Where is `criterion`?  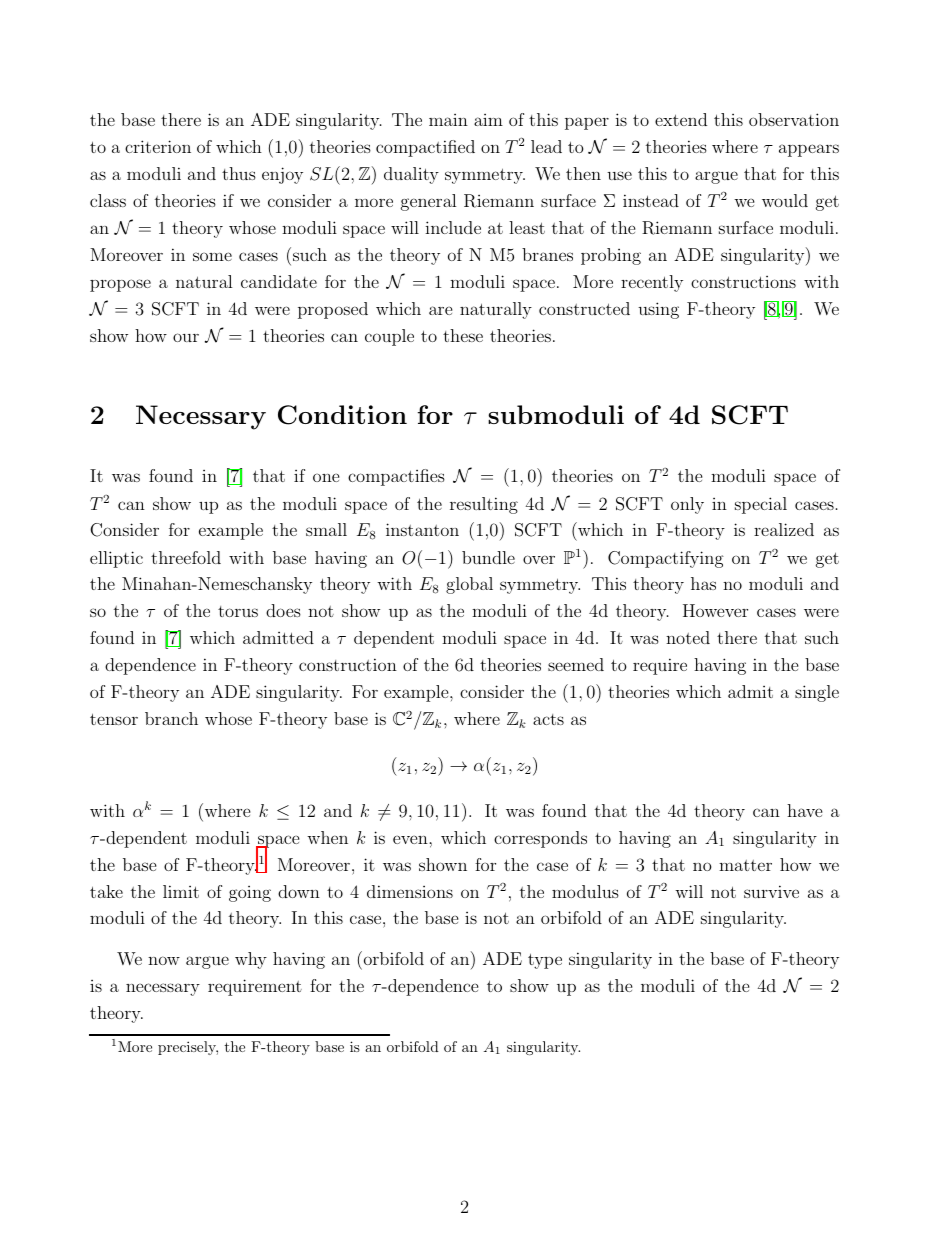
criterion is located at coordinates (158, 146).
